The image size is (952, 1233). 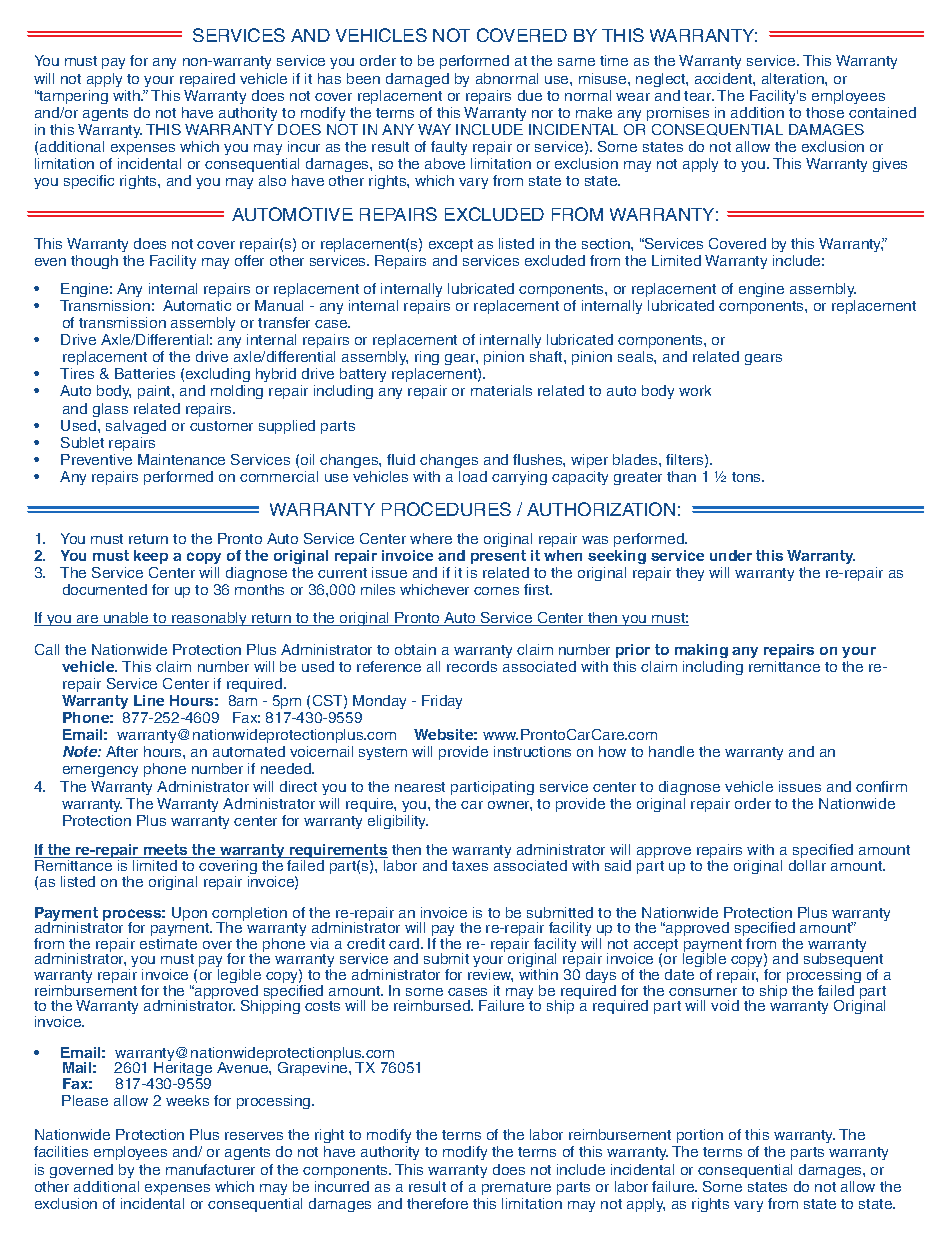 What do you see at coordinates (89, 182) in the page?
I see `specific` at bounding box center [89, 182].
